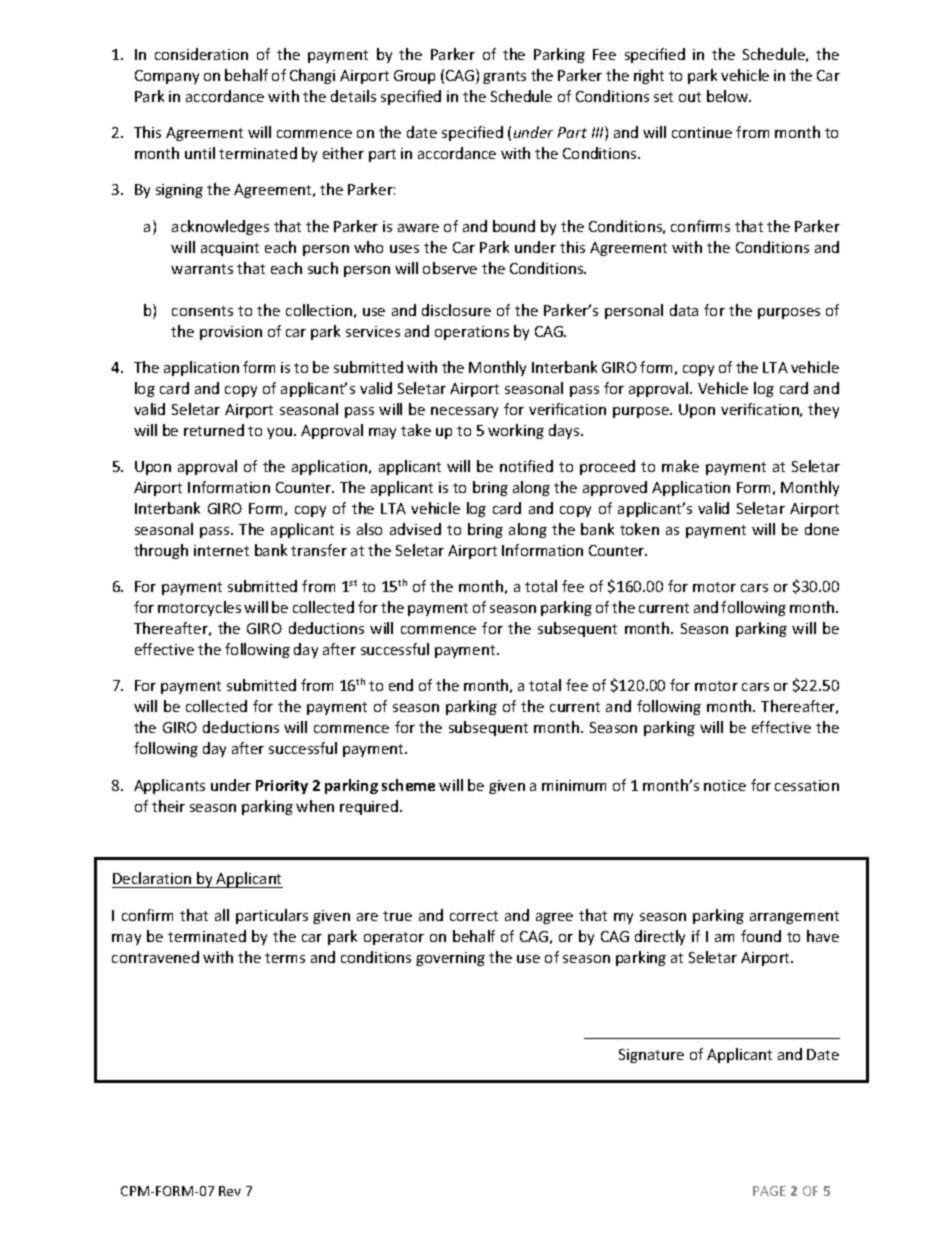 The height and width of the document is (1233, 952). What do you see at coordinates (230, 1191) in the document?
I see `Rev` at bounding box center [230, 1191].
